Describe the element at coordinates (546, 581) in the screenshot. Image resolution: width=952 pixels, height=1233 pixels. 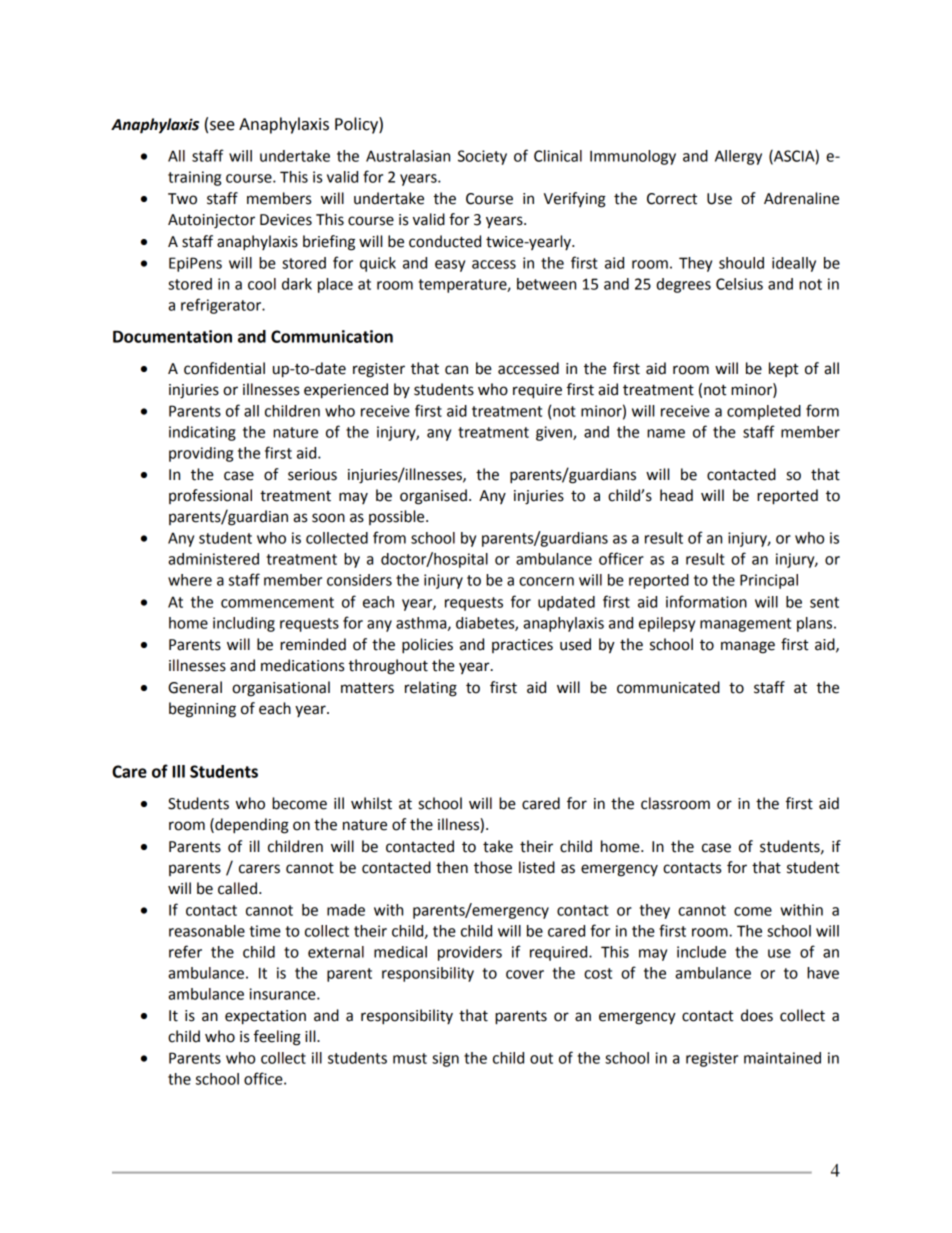
I see `concern` at that location.
